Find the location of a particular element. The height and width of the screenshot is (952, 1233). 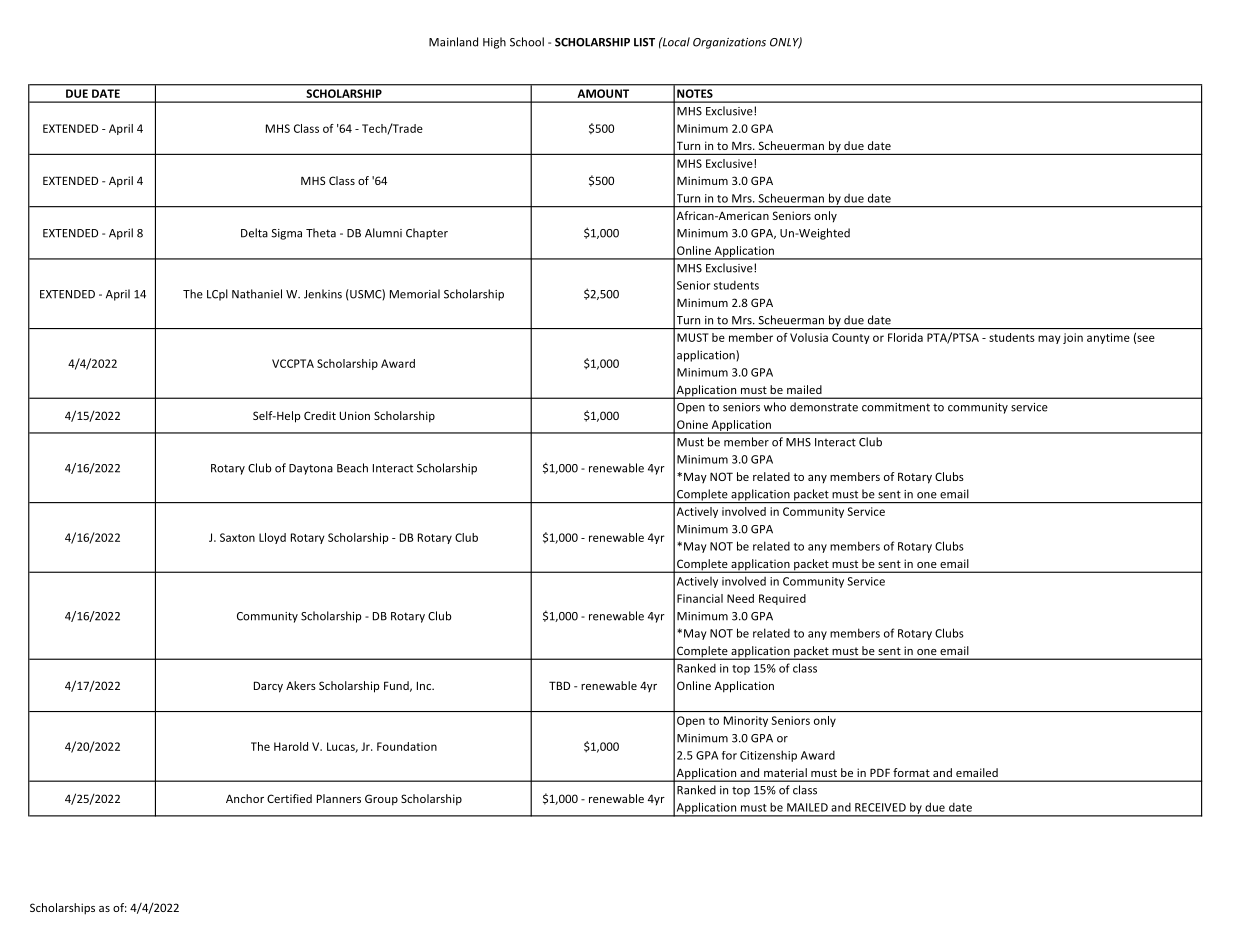

LIST is located at coordinates (644, 42).
